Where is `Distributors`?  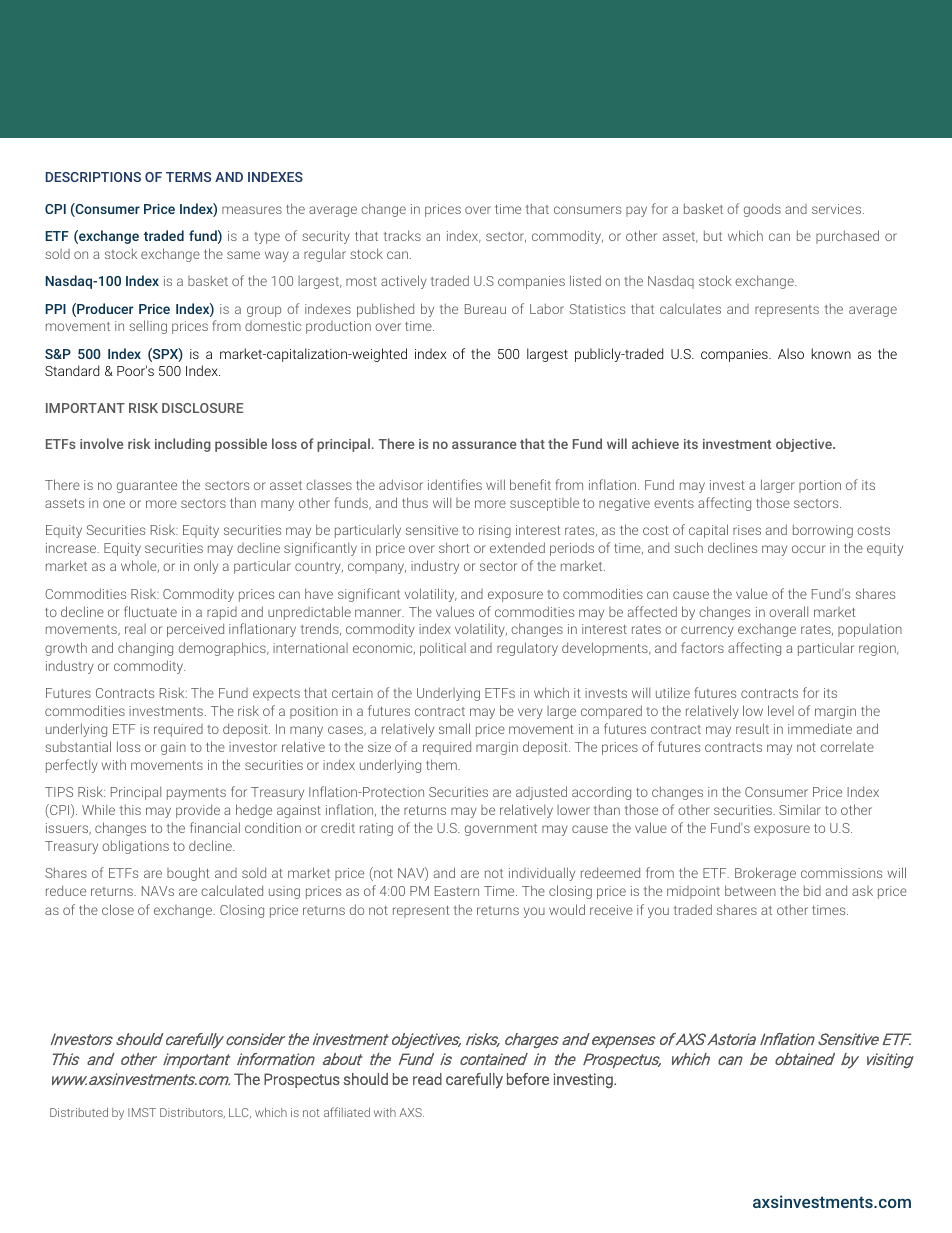 Distributors is located at coordinates (192, 1113).
